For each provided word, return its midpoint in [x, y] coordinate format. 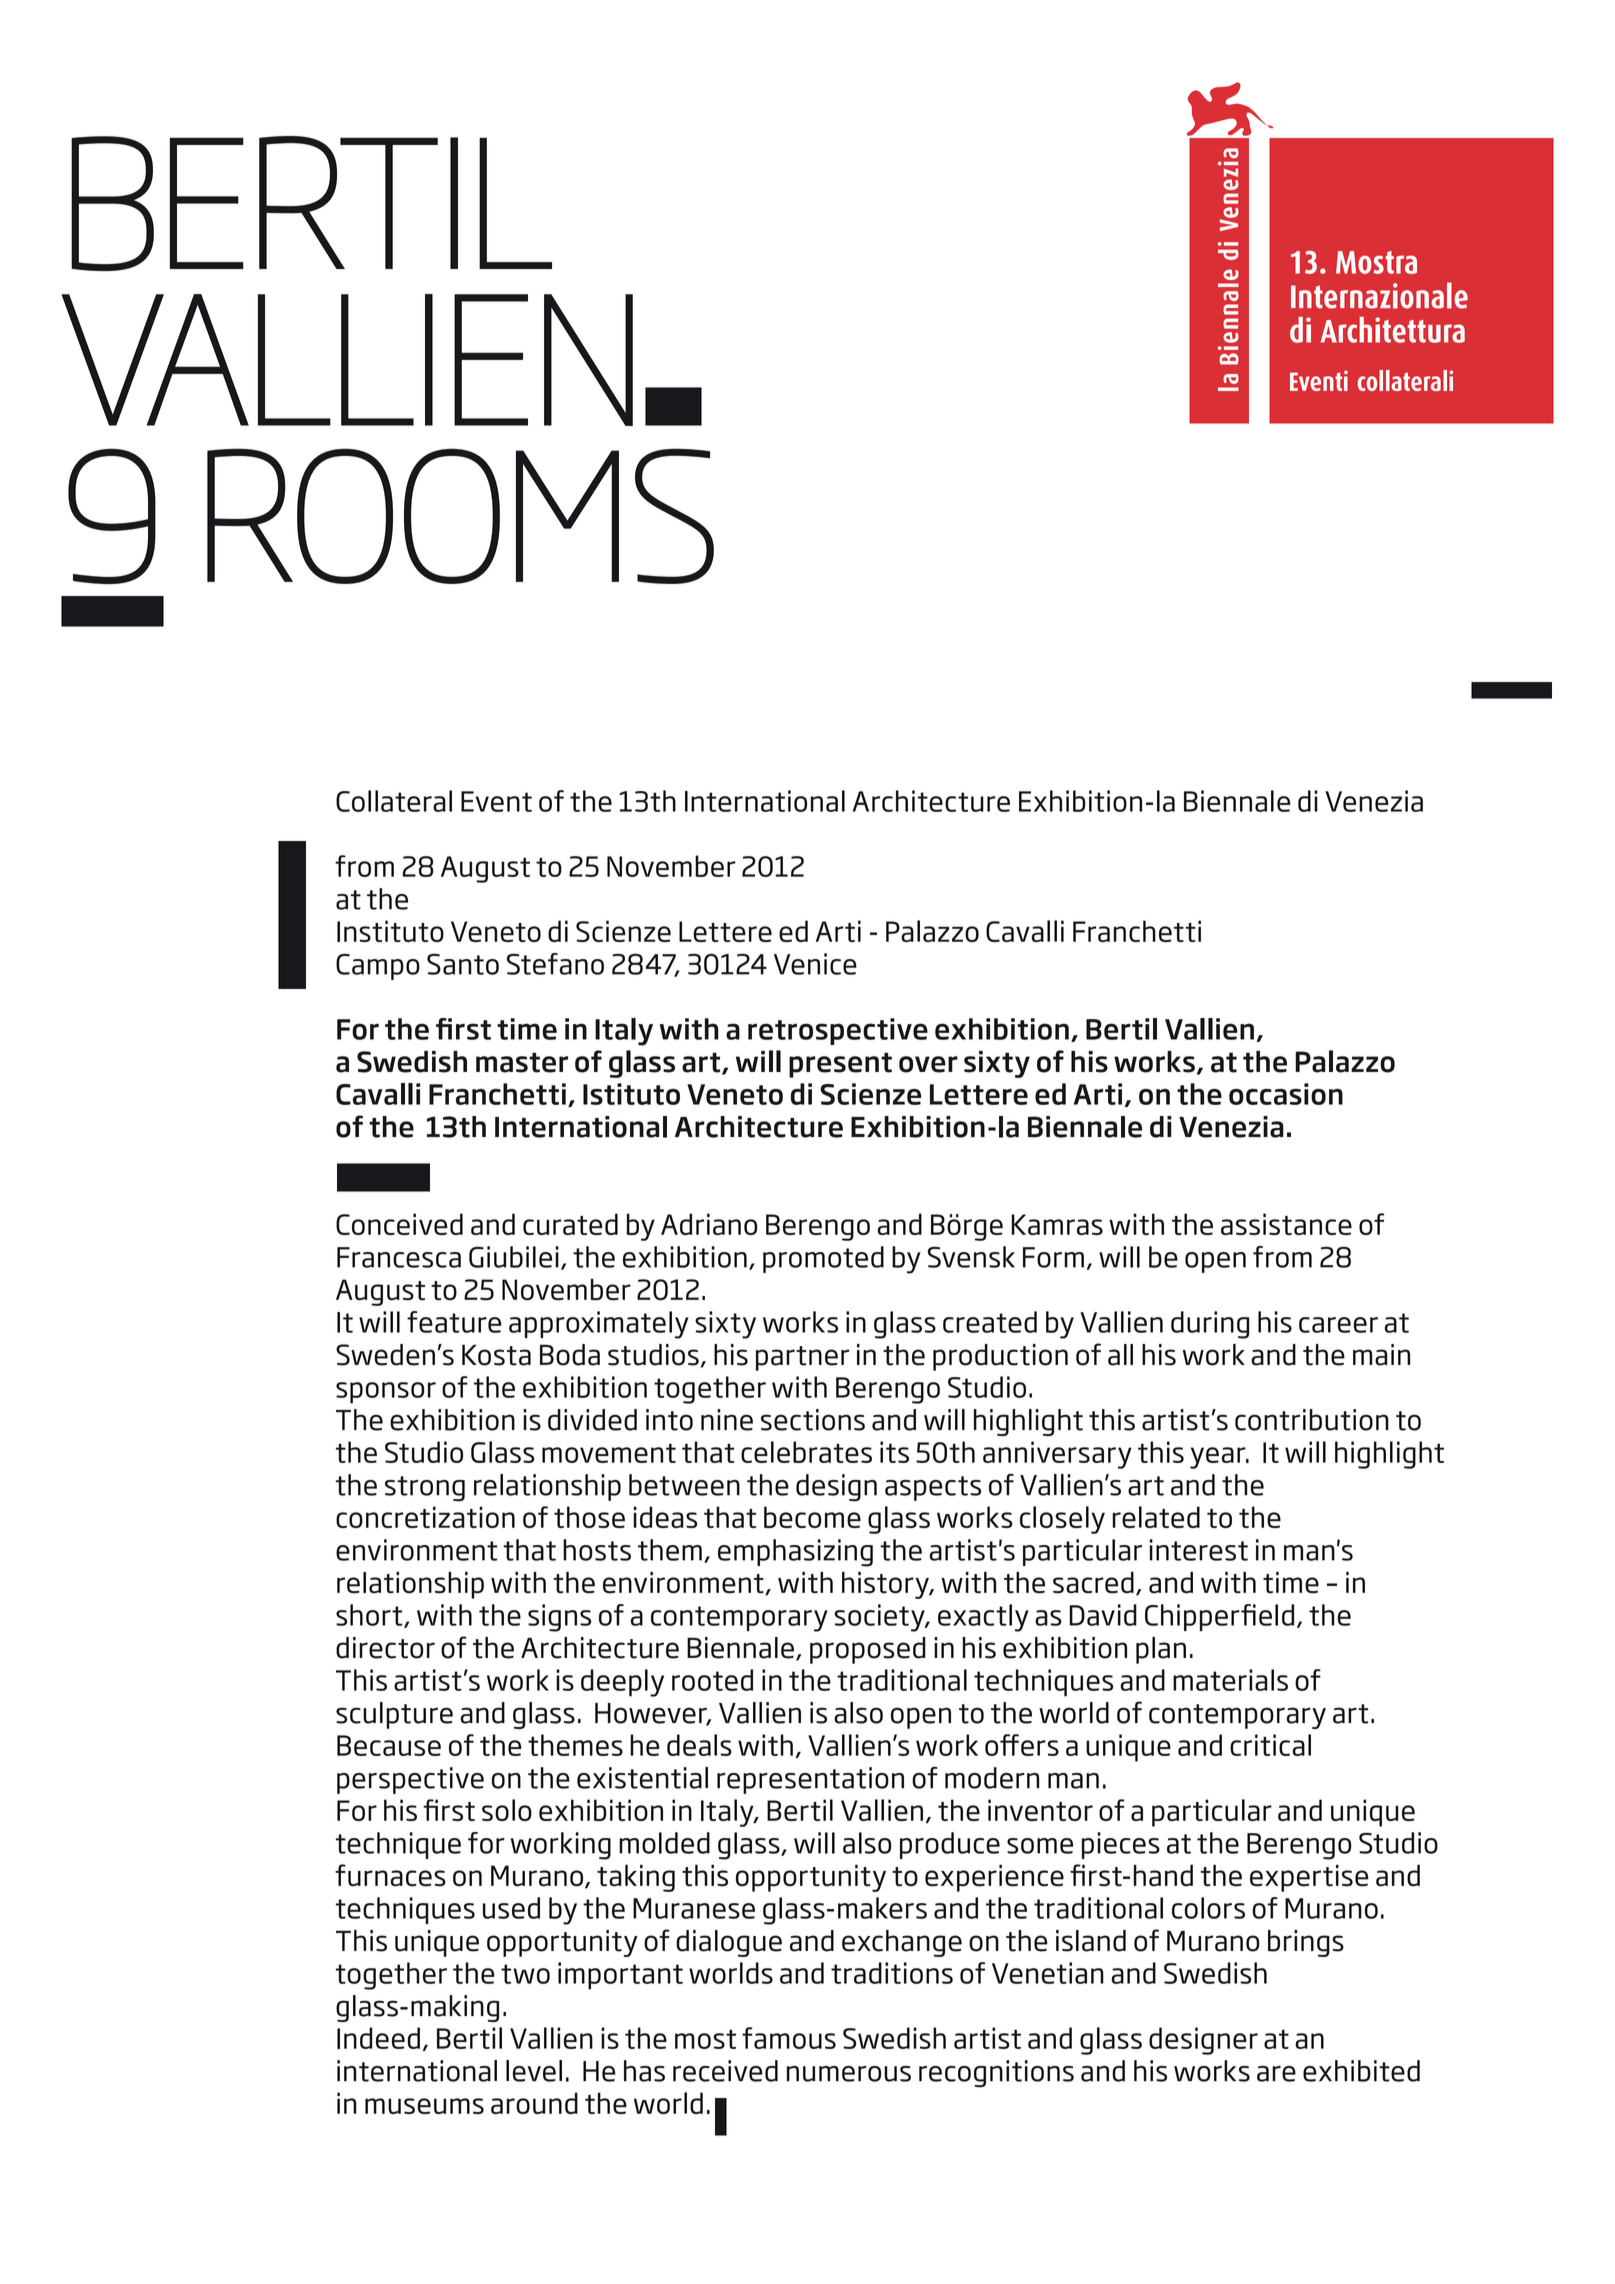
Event [496, 801]
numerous [849, 2074]
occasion [1286, 1094]
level [534, 2071]
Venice [815, 964]
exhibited [1361, 2071]
